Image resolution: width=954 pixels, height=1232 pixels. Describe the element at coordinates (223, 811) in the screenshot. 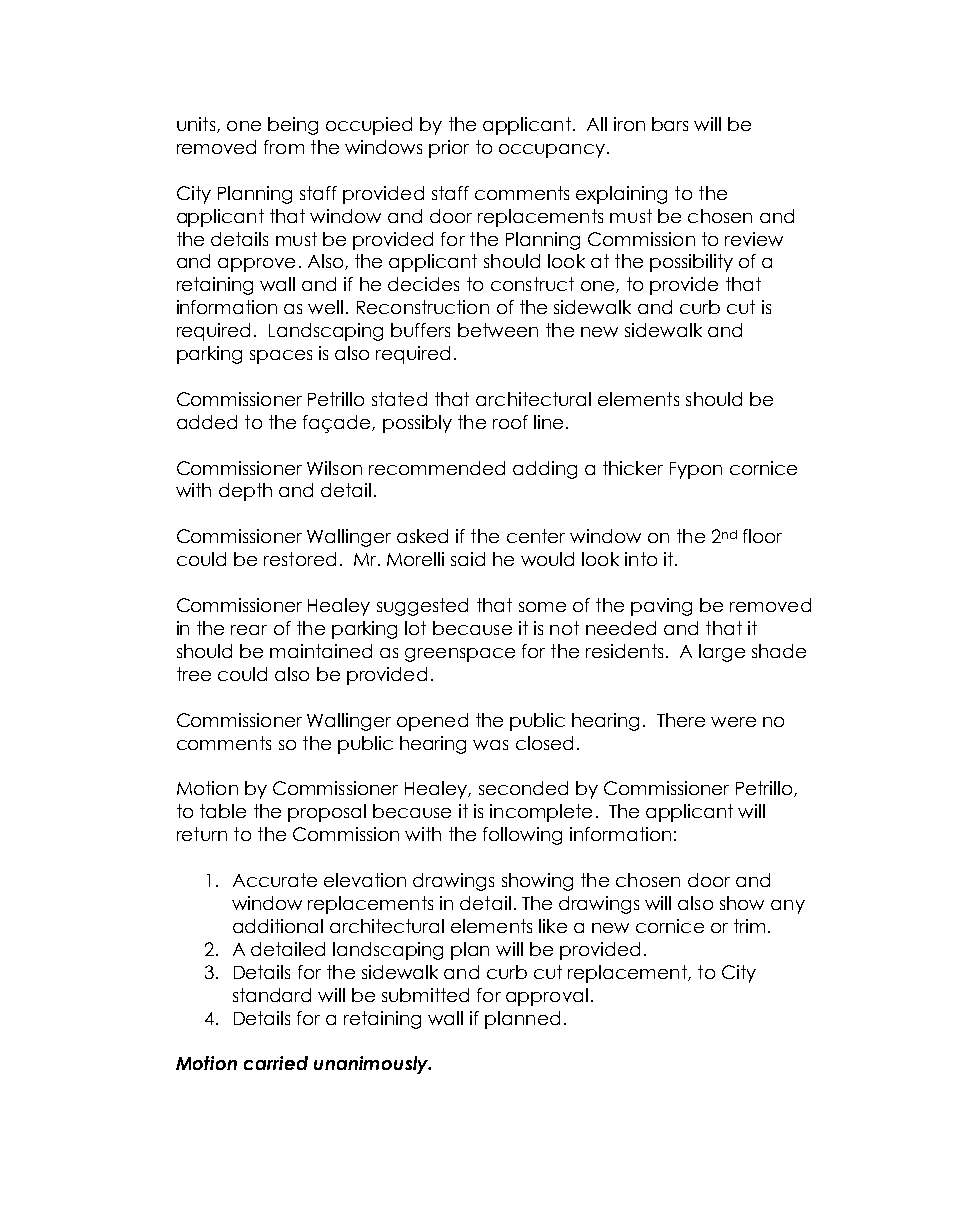

I see `table` at that location.
